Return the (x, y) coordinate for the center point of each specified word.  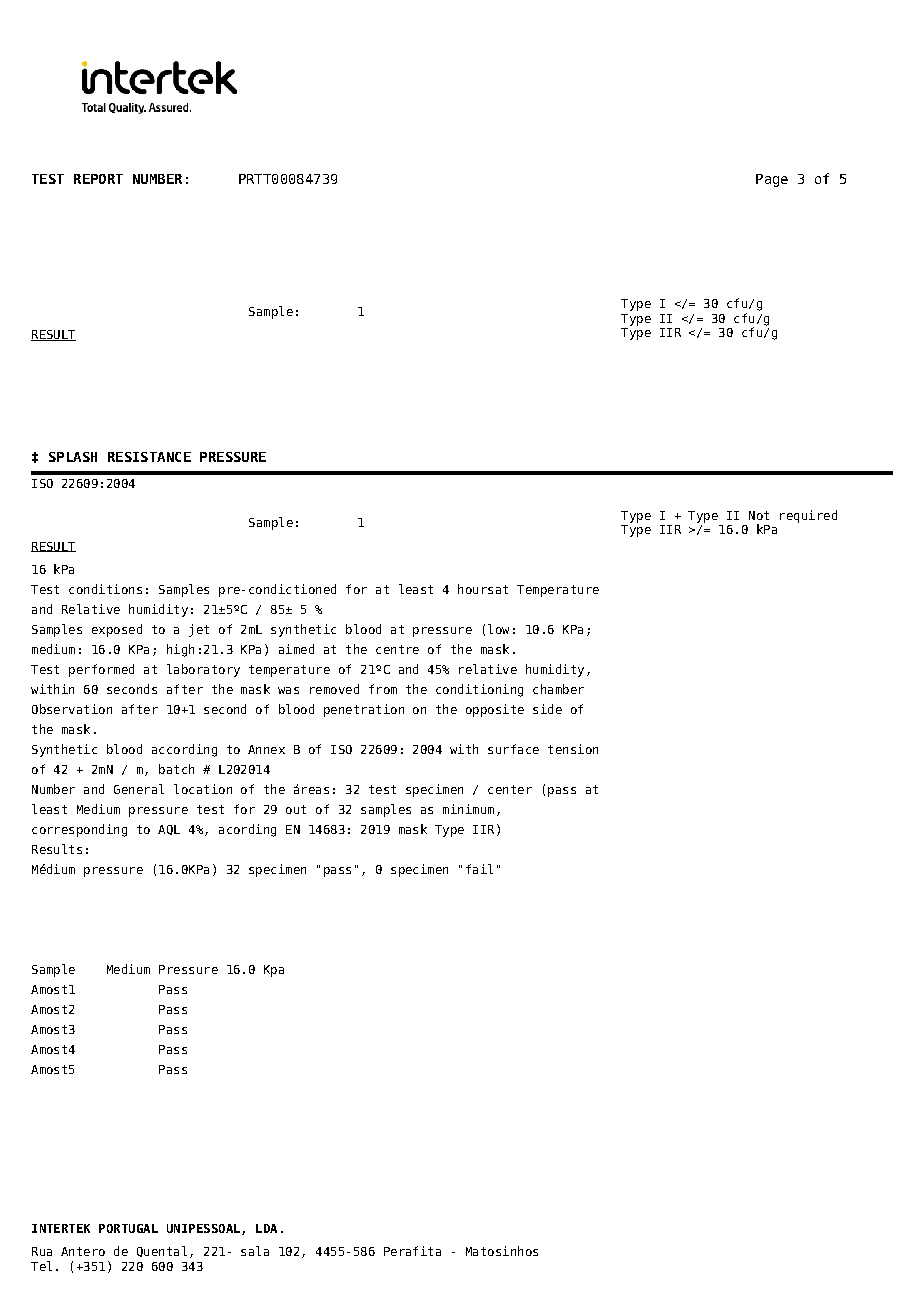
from (383, 689)
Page (772, 180)
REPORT (98, 179)
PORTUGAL (128, 1228)
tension (573, 749)
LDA (266, 1228)
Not (759, 515)
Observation (72, 709)
